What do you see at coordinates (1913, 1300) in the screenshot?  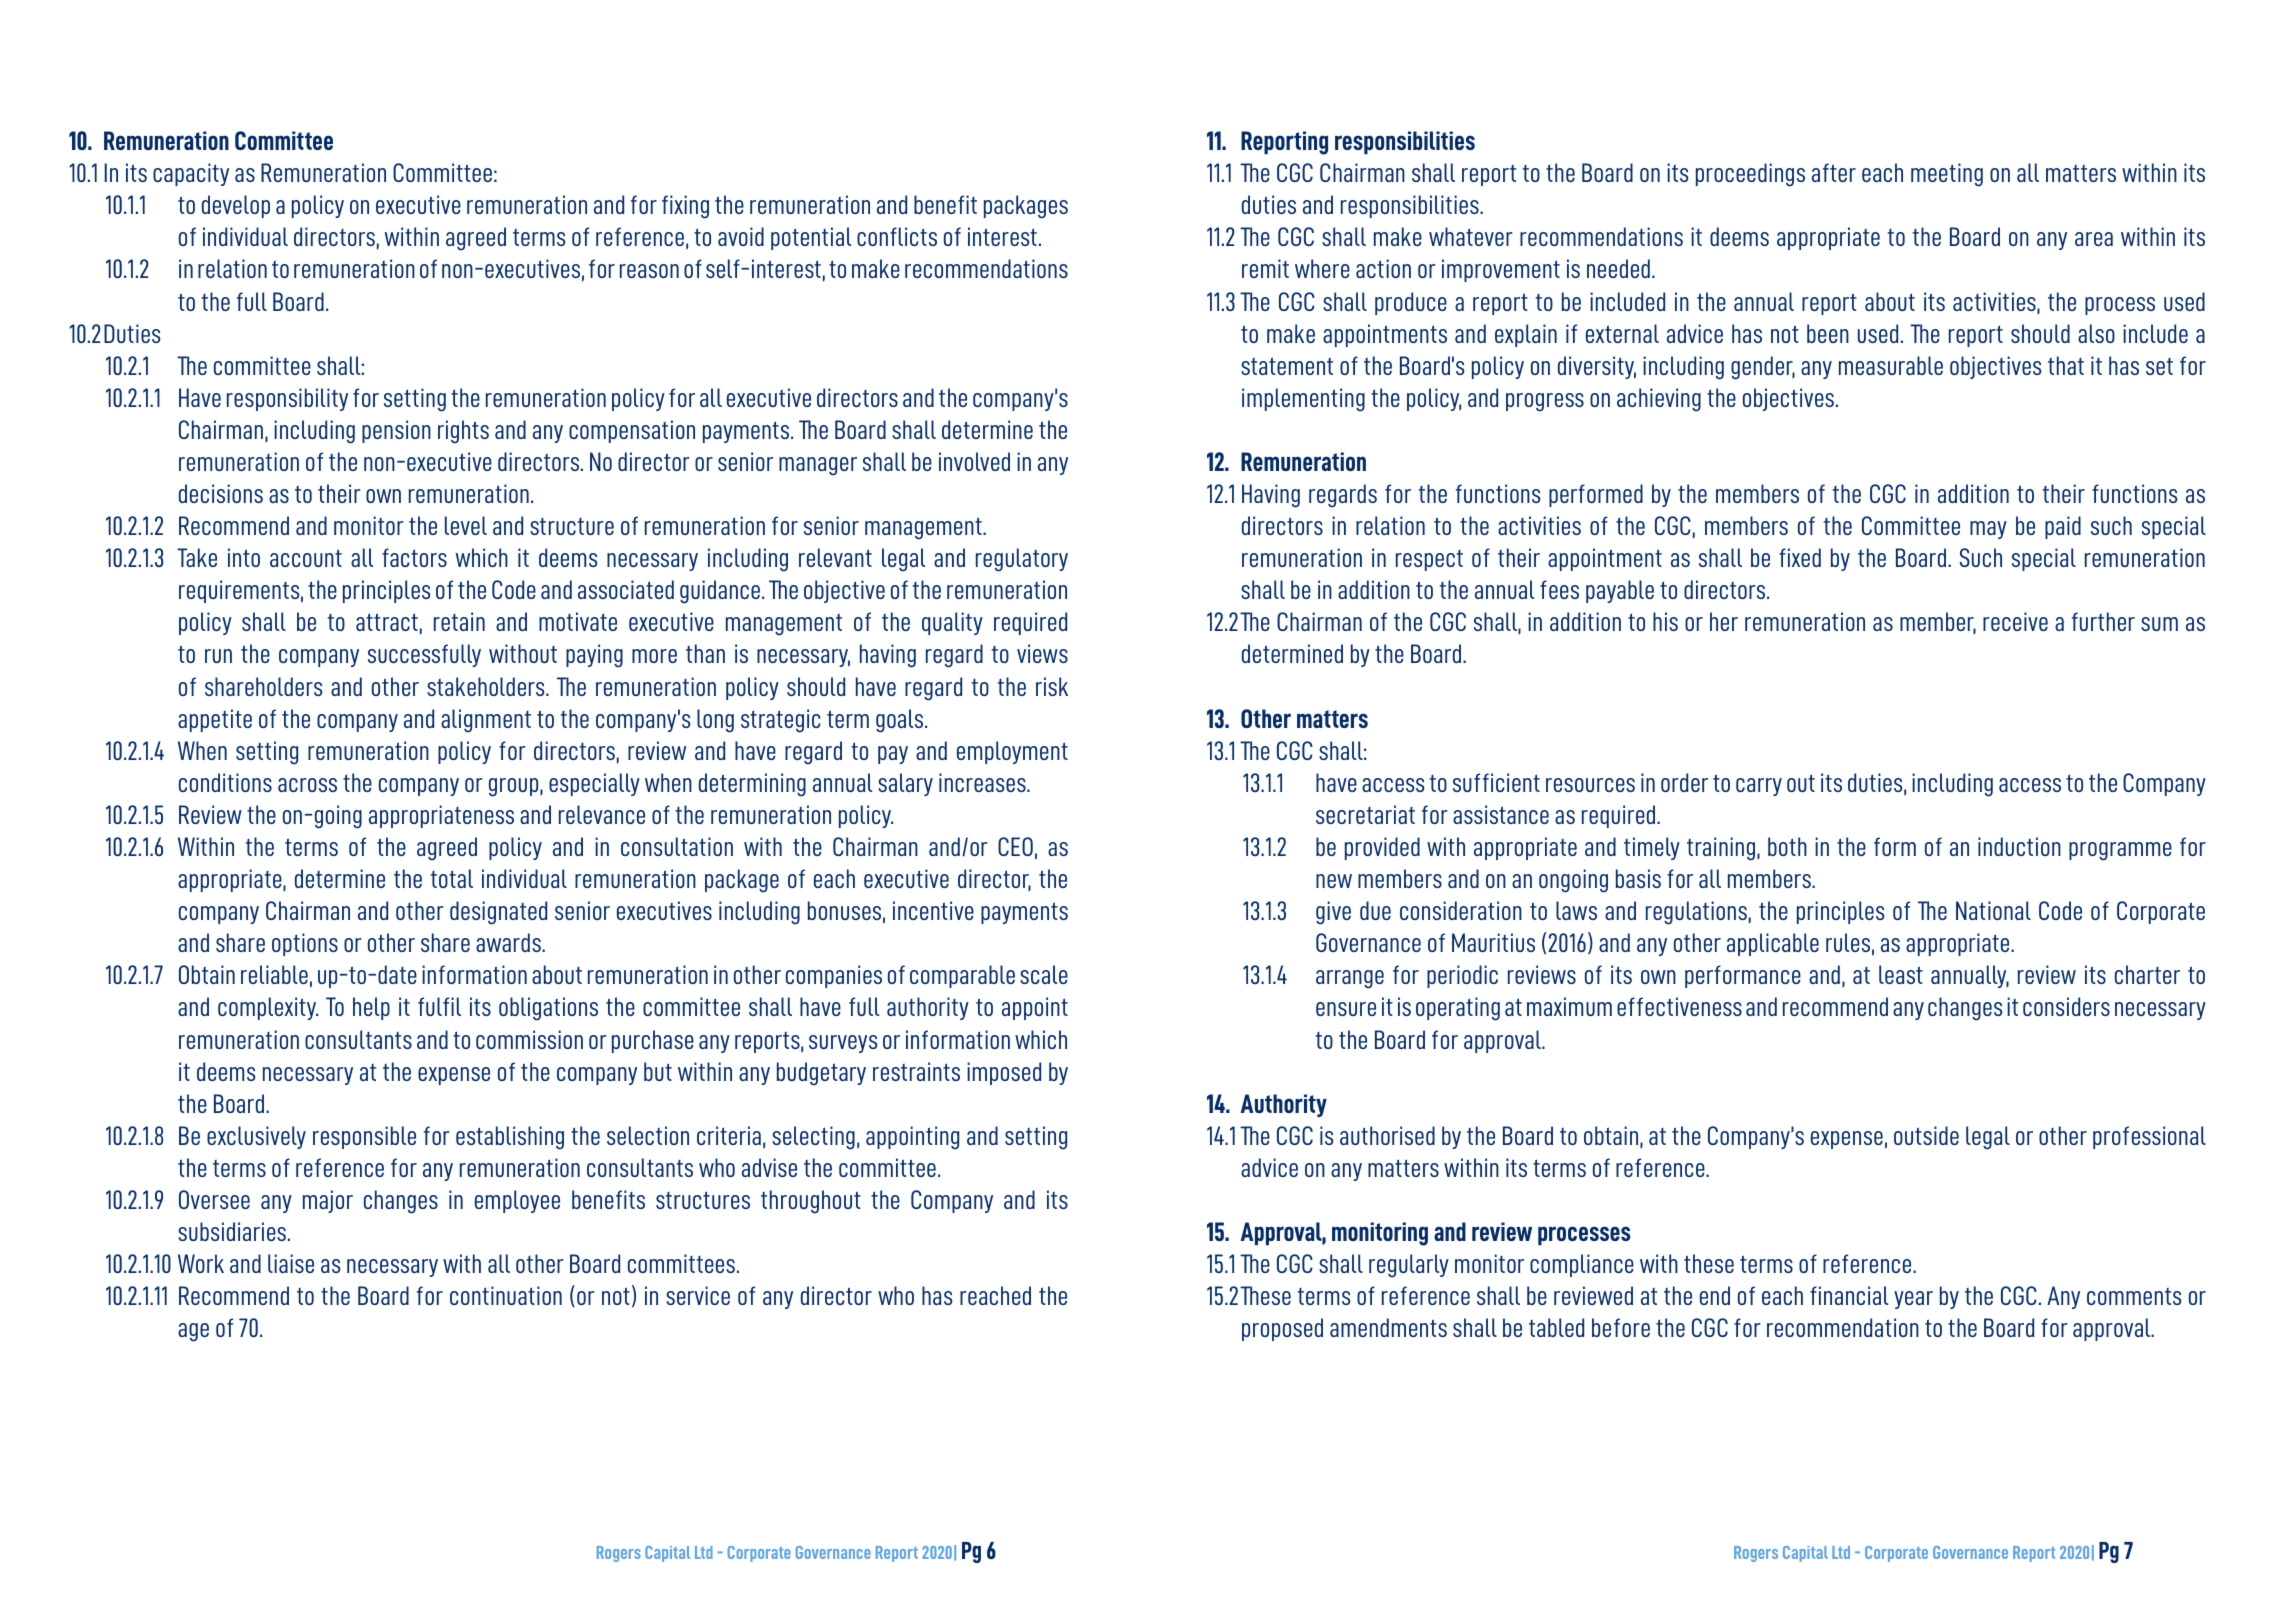 I see `year` at bounding box center [1913, 1300].
